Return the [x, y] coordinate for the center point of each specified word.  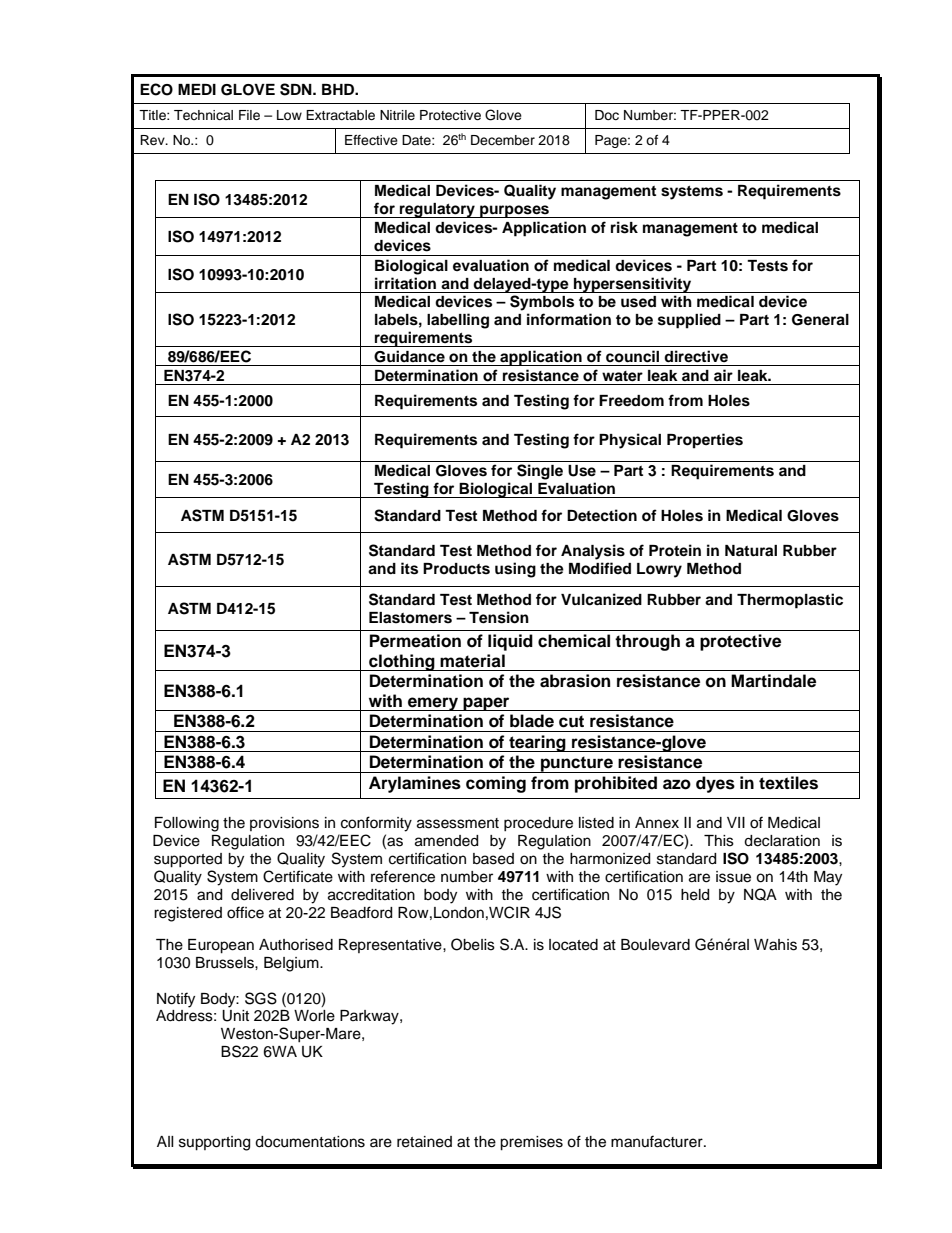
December [503, 140]
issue [733, 877]
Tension [499, 617]
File [249, 115]
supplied [689, 321]
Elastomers [410, 618]
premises [531, 1143]
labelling [458, 321]
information [569, 319]
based [493, 859]
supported [188, 860]
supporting [214, 1143]
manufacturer [658, 1141]
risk [624, 227]
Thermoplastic [790, 601]
